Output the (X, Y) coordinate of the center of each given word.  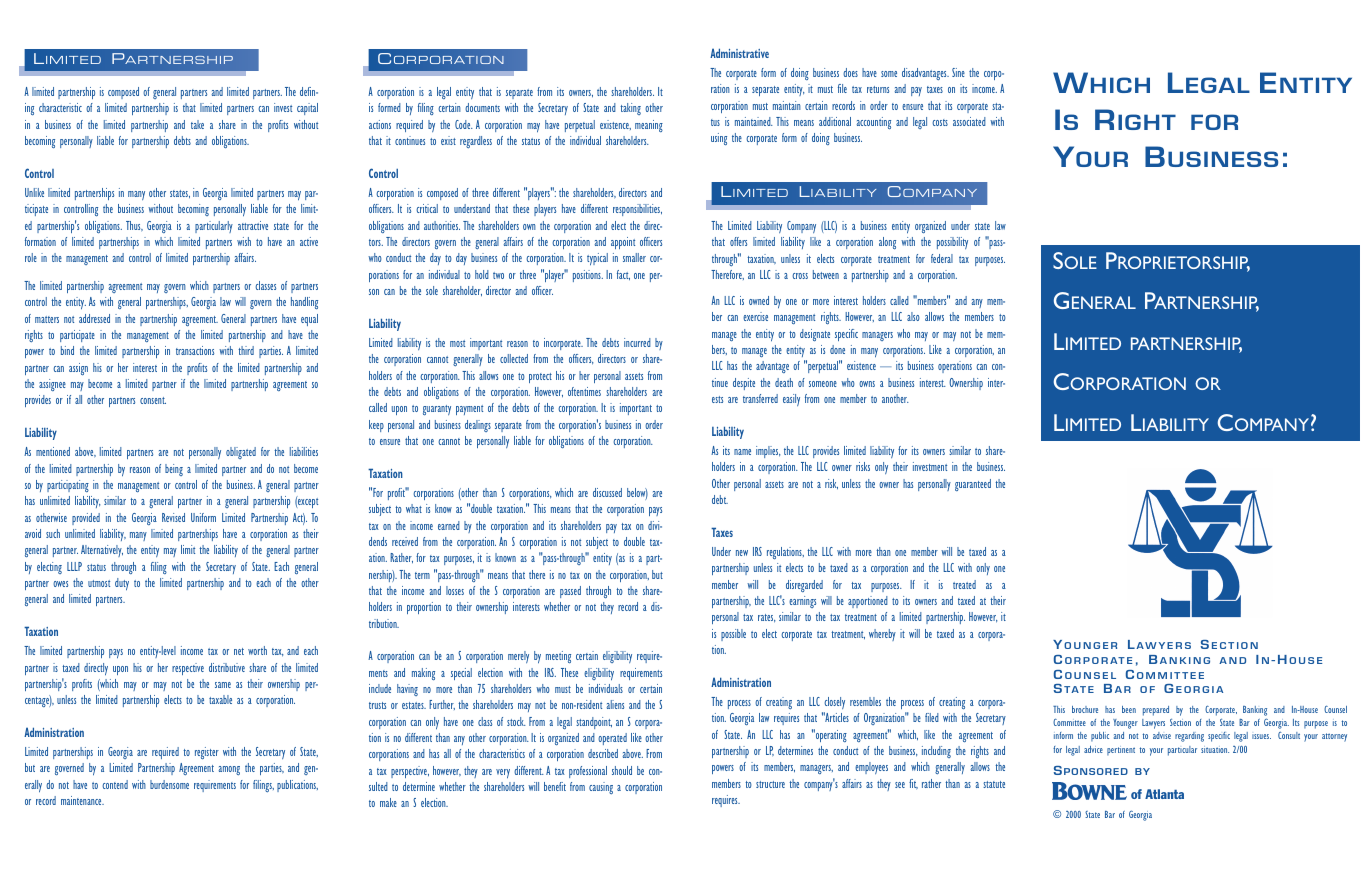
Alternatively (102, 551)
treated (964, 584)
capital (307, 109)
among (229, 770)
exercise (755, 316)
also (913, 316)
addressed (94, 318)
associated (969, 121)
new (742, 553)
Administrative (739, 53)
